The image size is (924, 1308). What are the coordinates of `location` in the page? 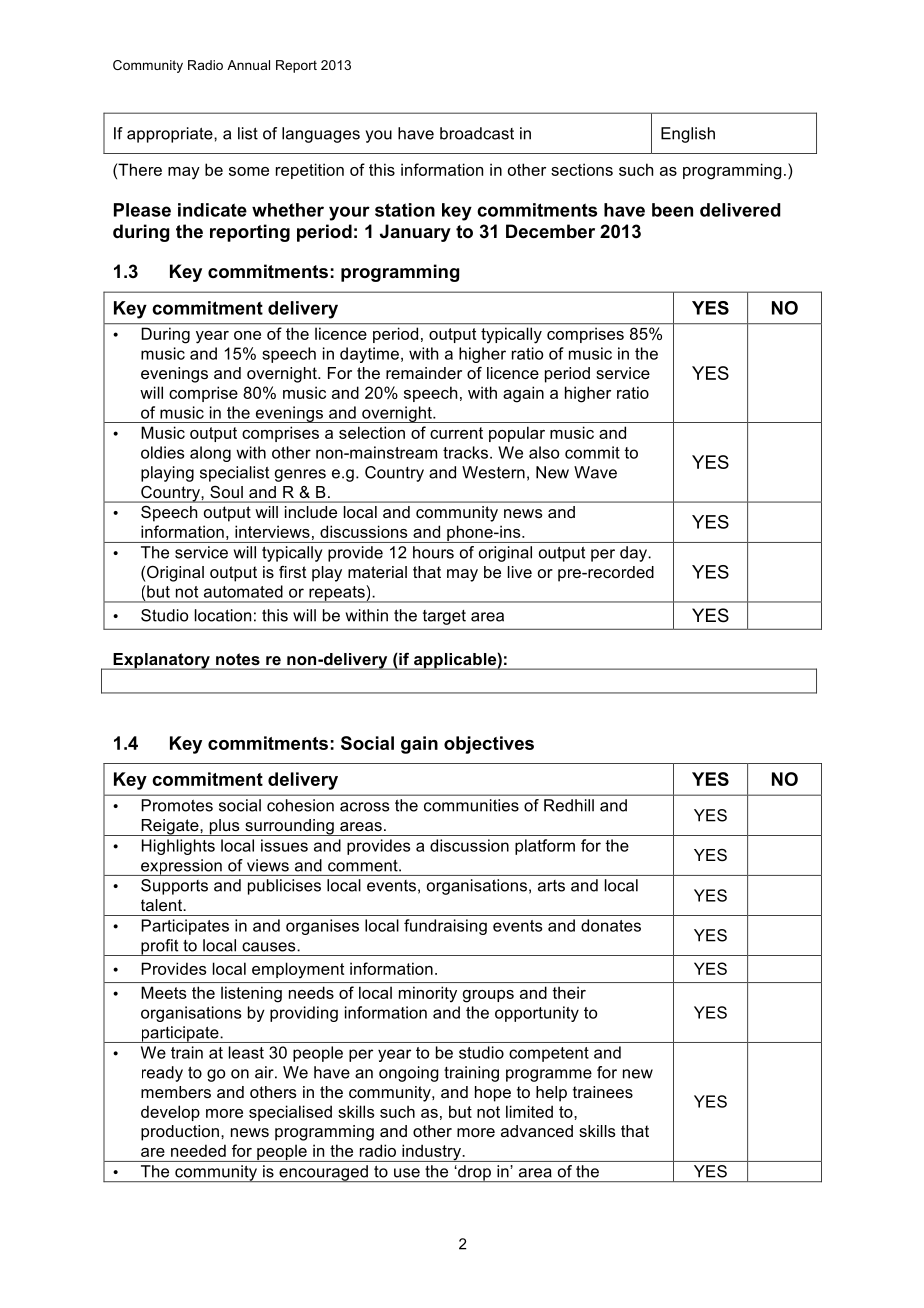 It's located at (223, 615).
